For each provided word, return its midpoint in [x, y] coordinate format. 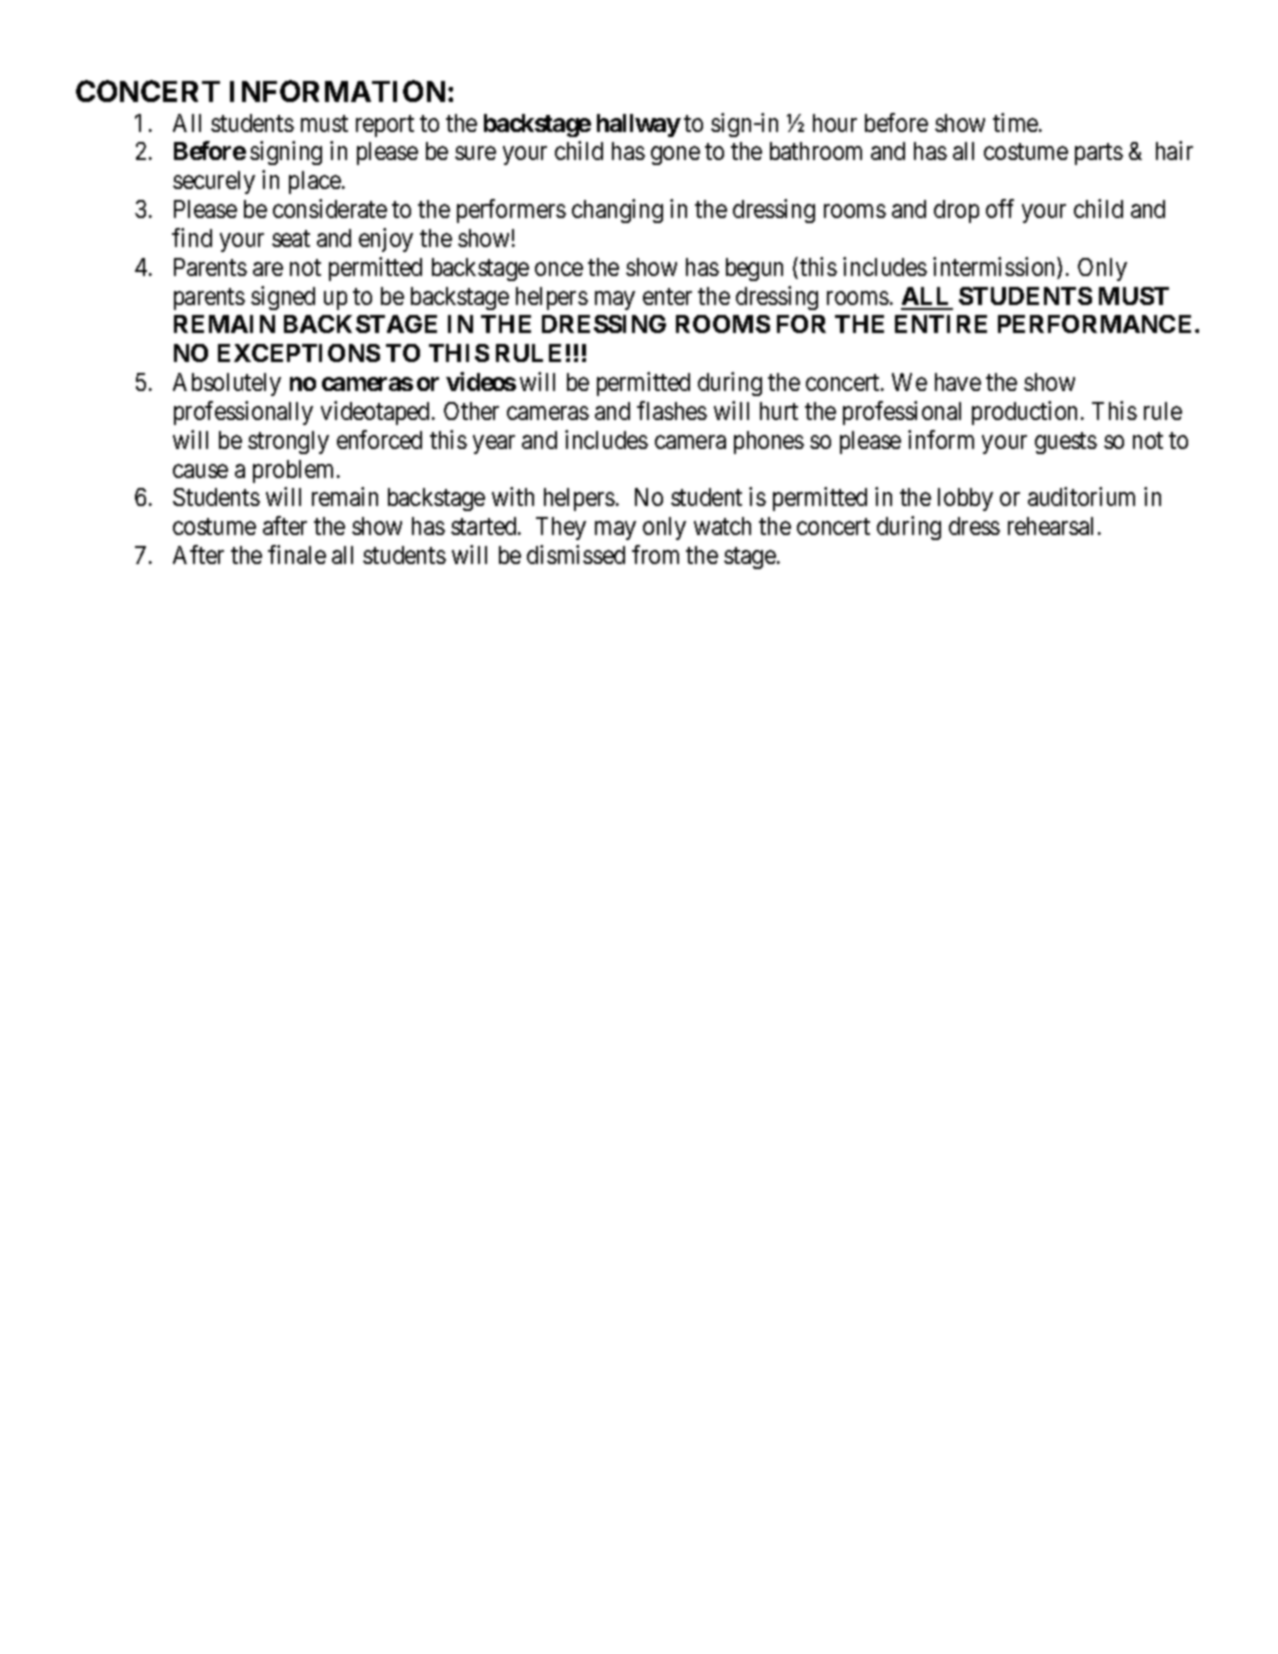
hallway [639, 125]
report [385, 126]
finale [297, 554]
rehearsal [1050, 526]
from [655, 554]
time [1016, 122]
